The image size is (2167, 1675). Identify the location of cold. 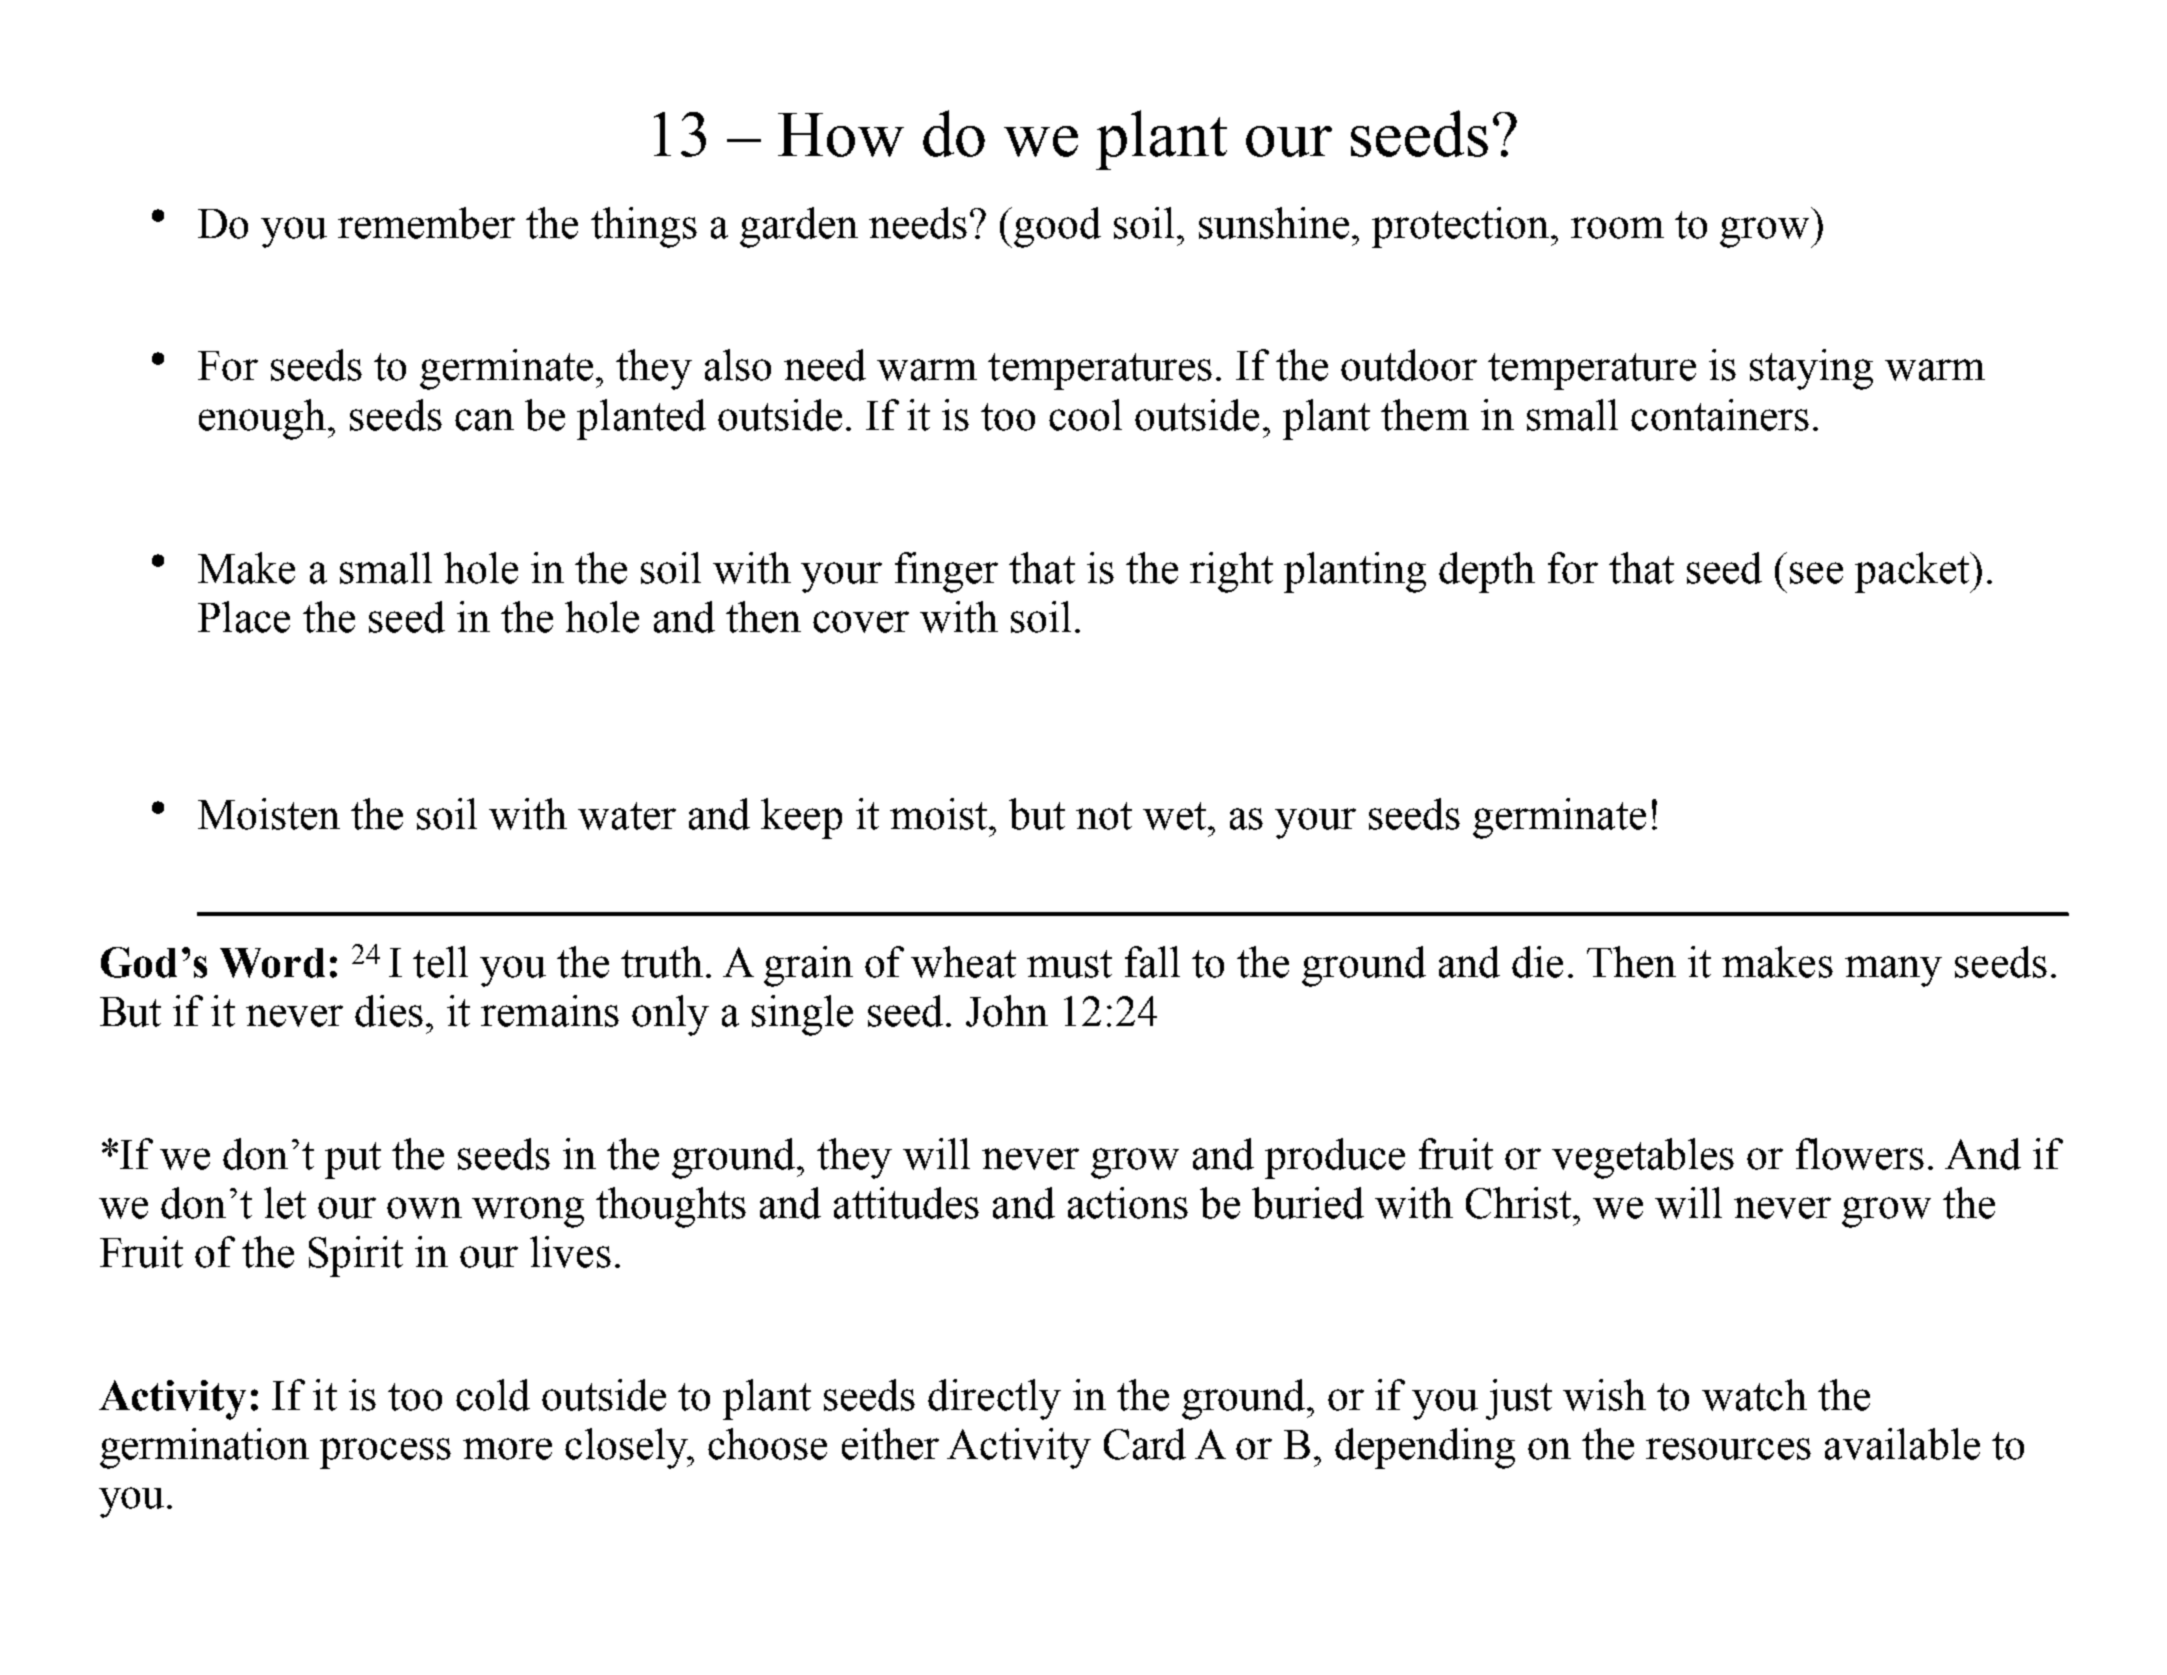
(493, 1395).
